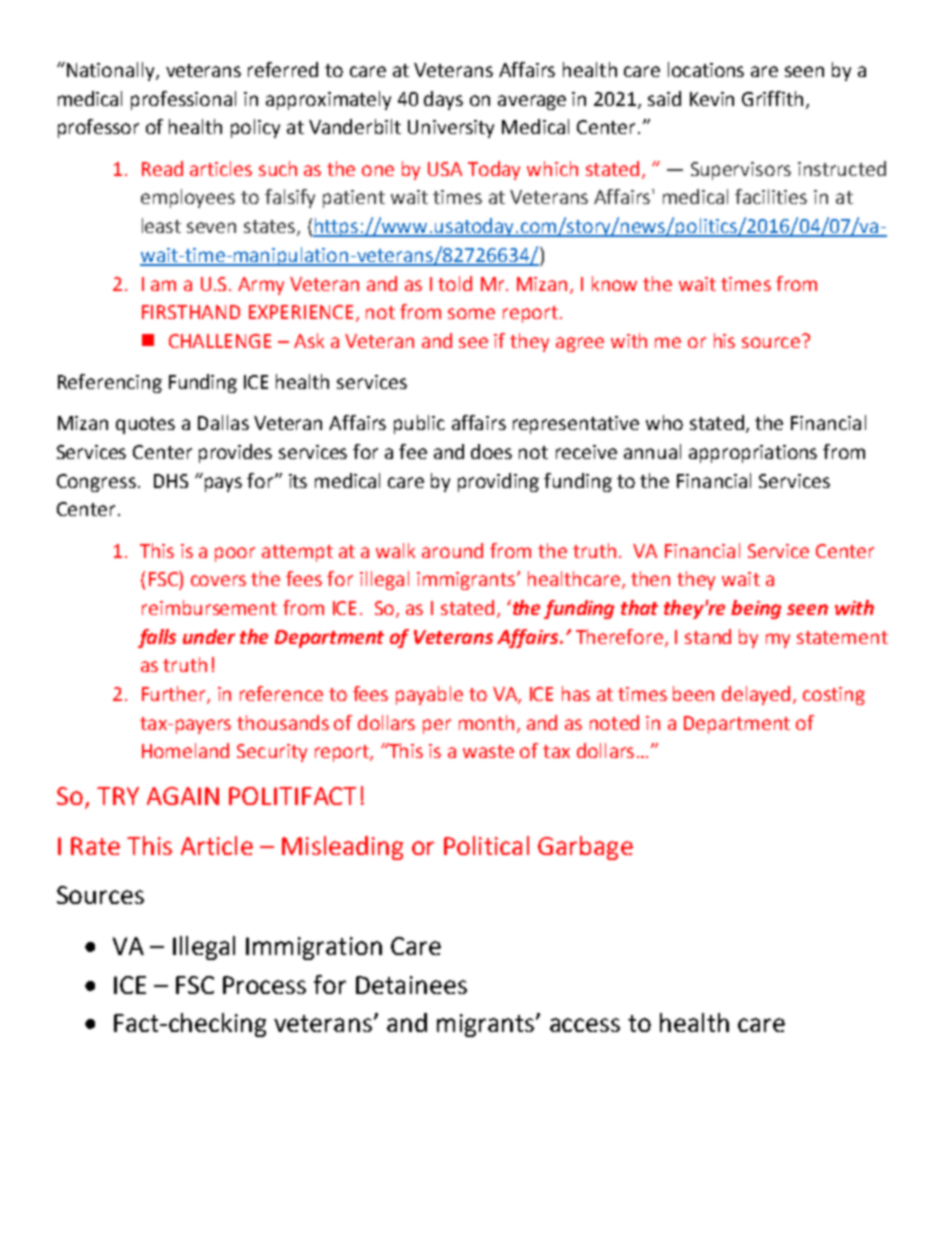  I want to click on Griffith, so click(772, 98).
